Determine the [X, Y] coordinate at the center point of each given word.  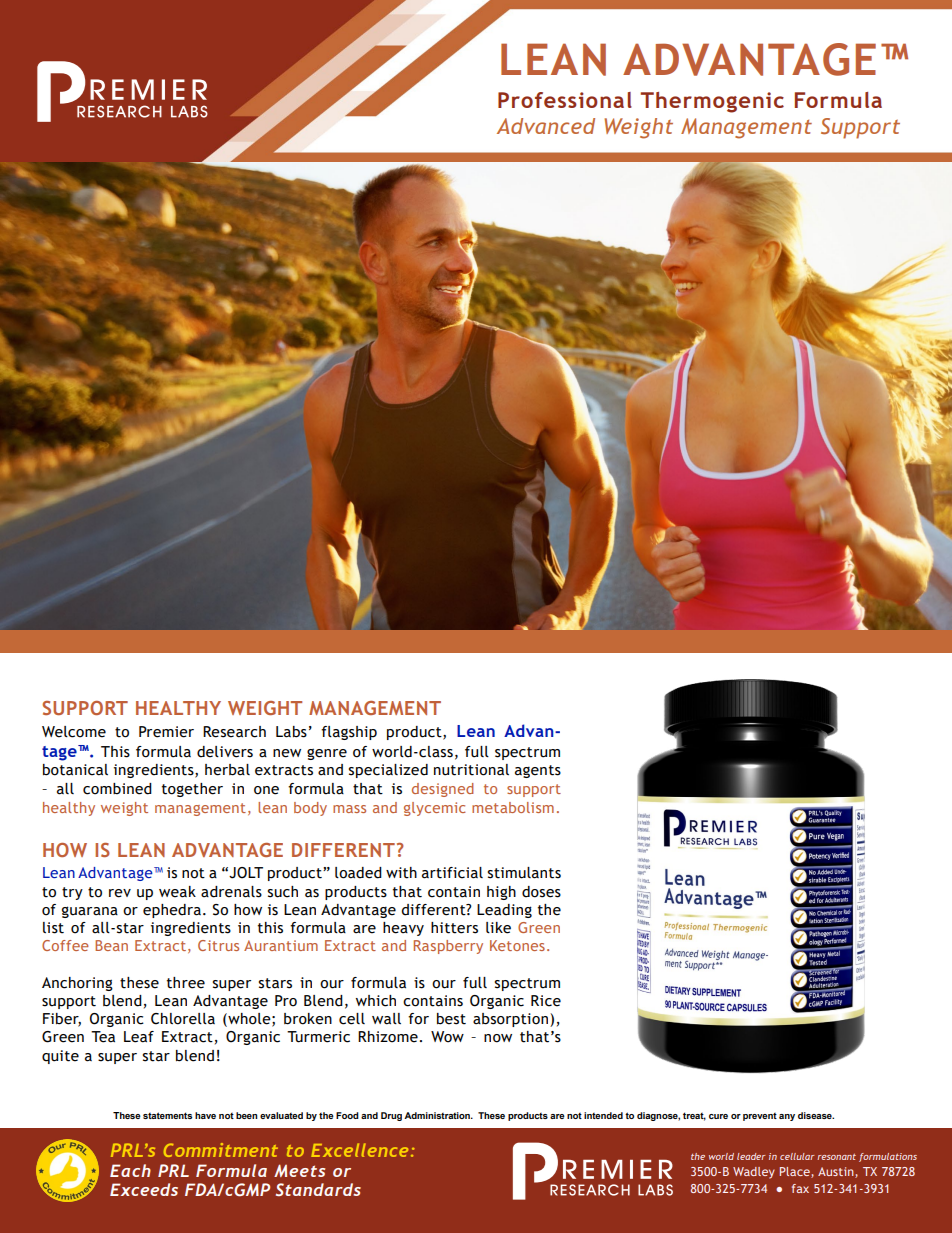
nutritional [471, 770]
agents [538, 771]
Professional [565, 100]
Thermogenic [712, 102]
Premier [166, 732]
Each [130, 1170]
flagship [349, 733]
